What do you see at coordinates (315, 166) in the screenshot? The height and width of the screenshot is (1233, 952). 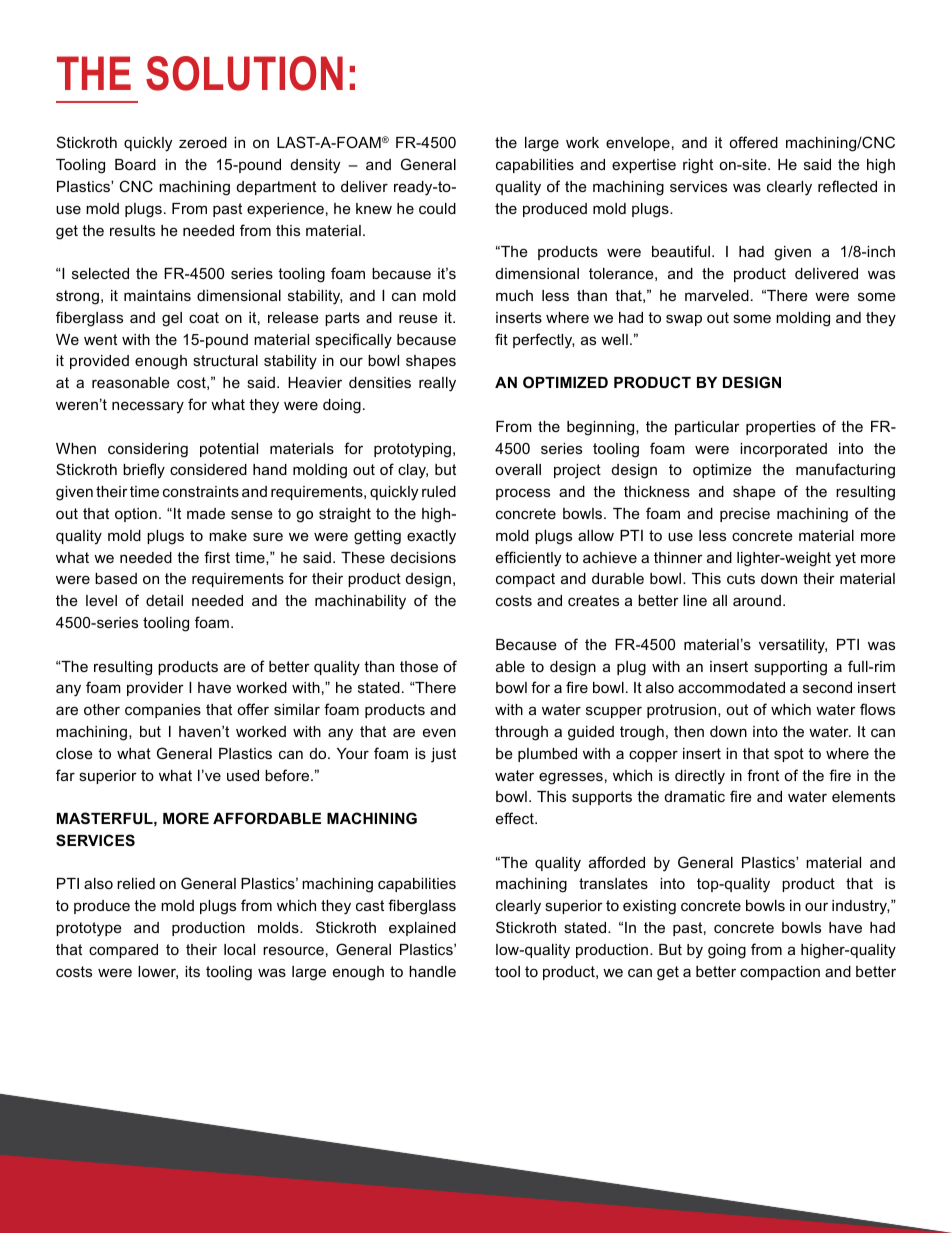 I see `density` at bounding box center [315, 166].
